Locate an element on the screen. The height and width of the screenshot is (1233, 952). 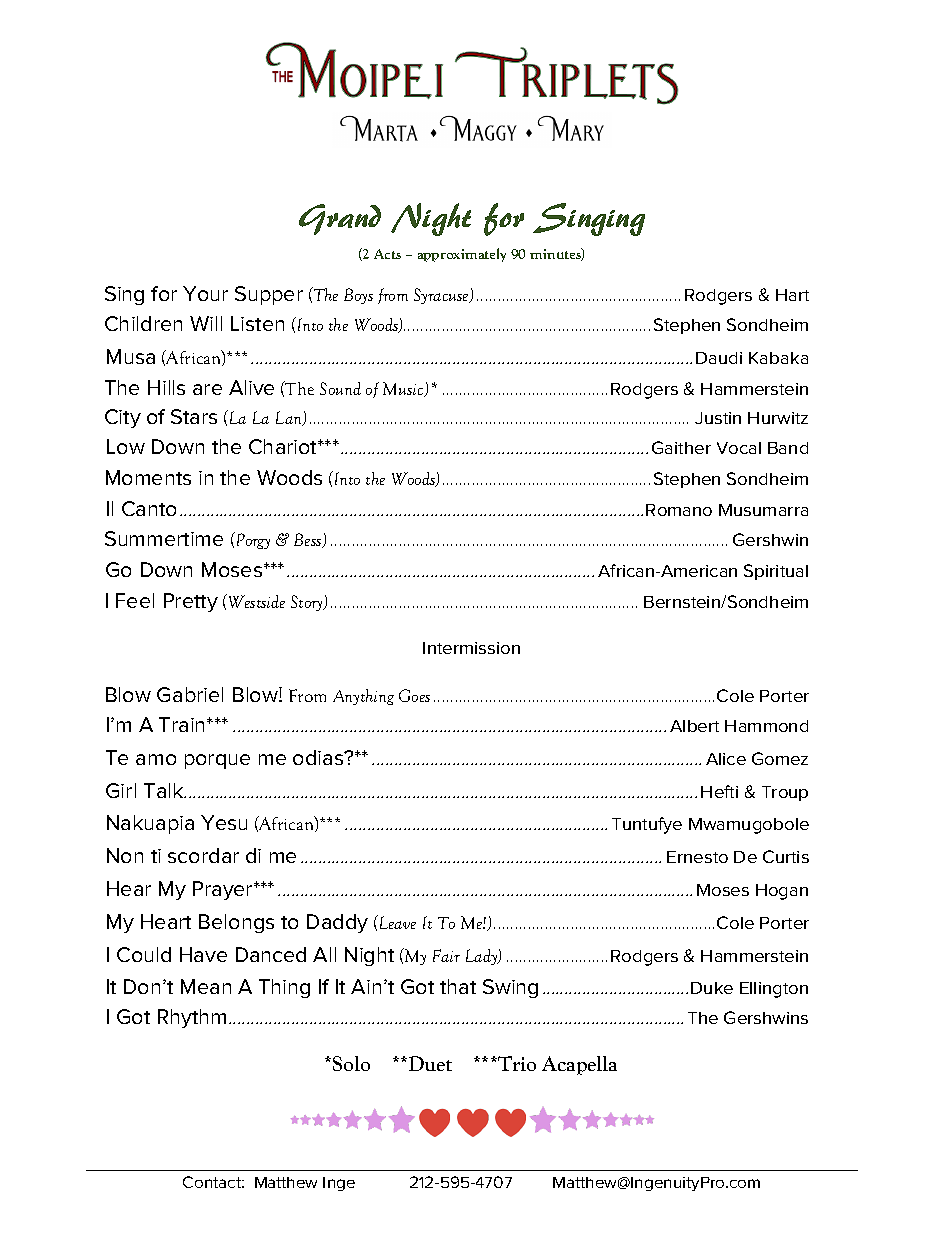
Stars is located at coordinates (194, 416).
